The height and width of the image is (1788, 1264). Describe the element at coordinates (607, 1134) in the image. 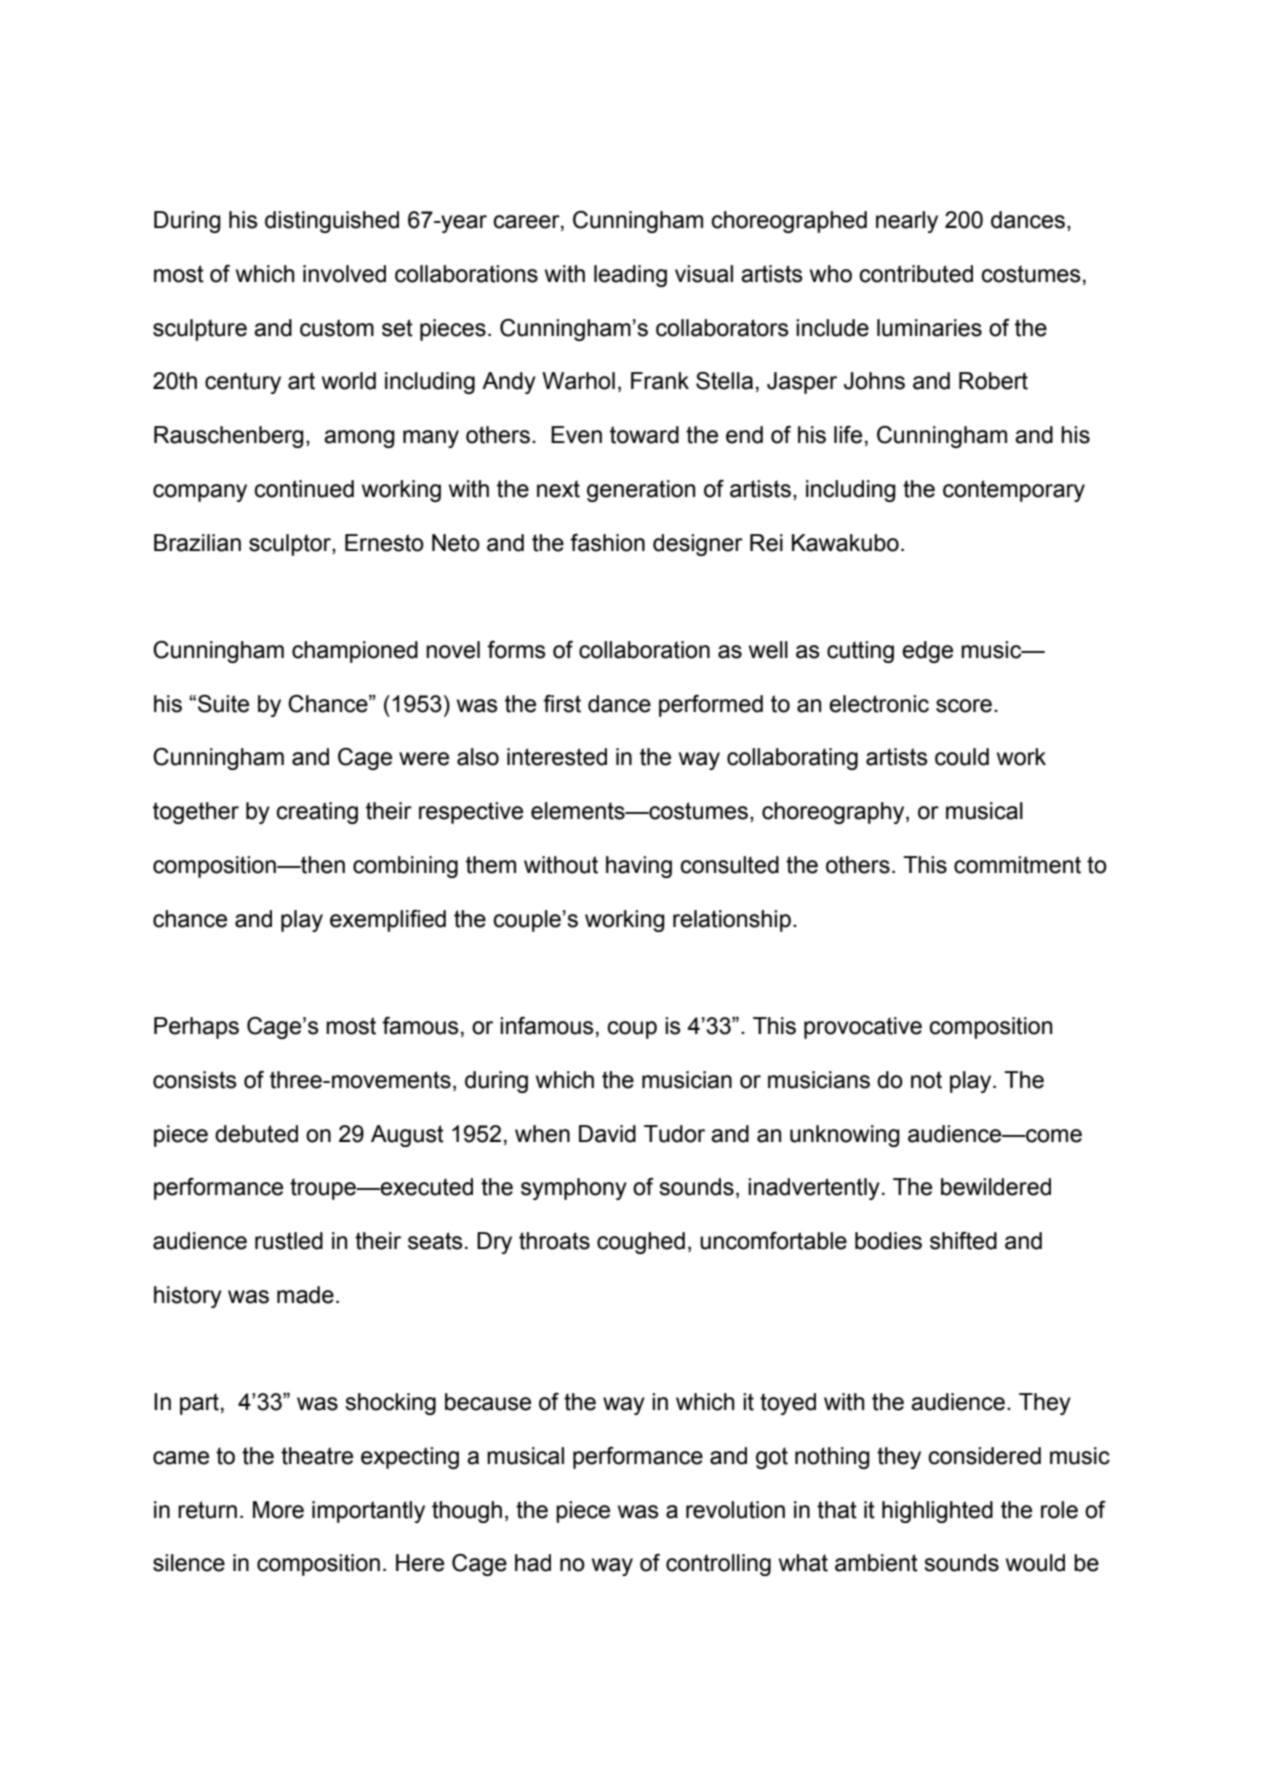

I see `David` at that location.
